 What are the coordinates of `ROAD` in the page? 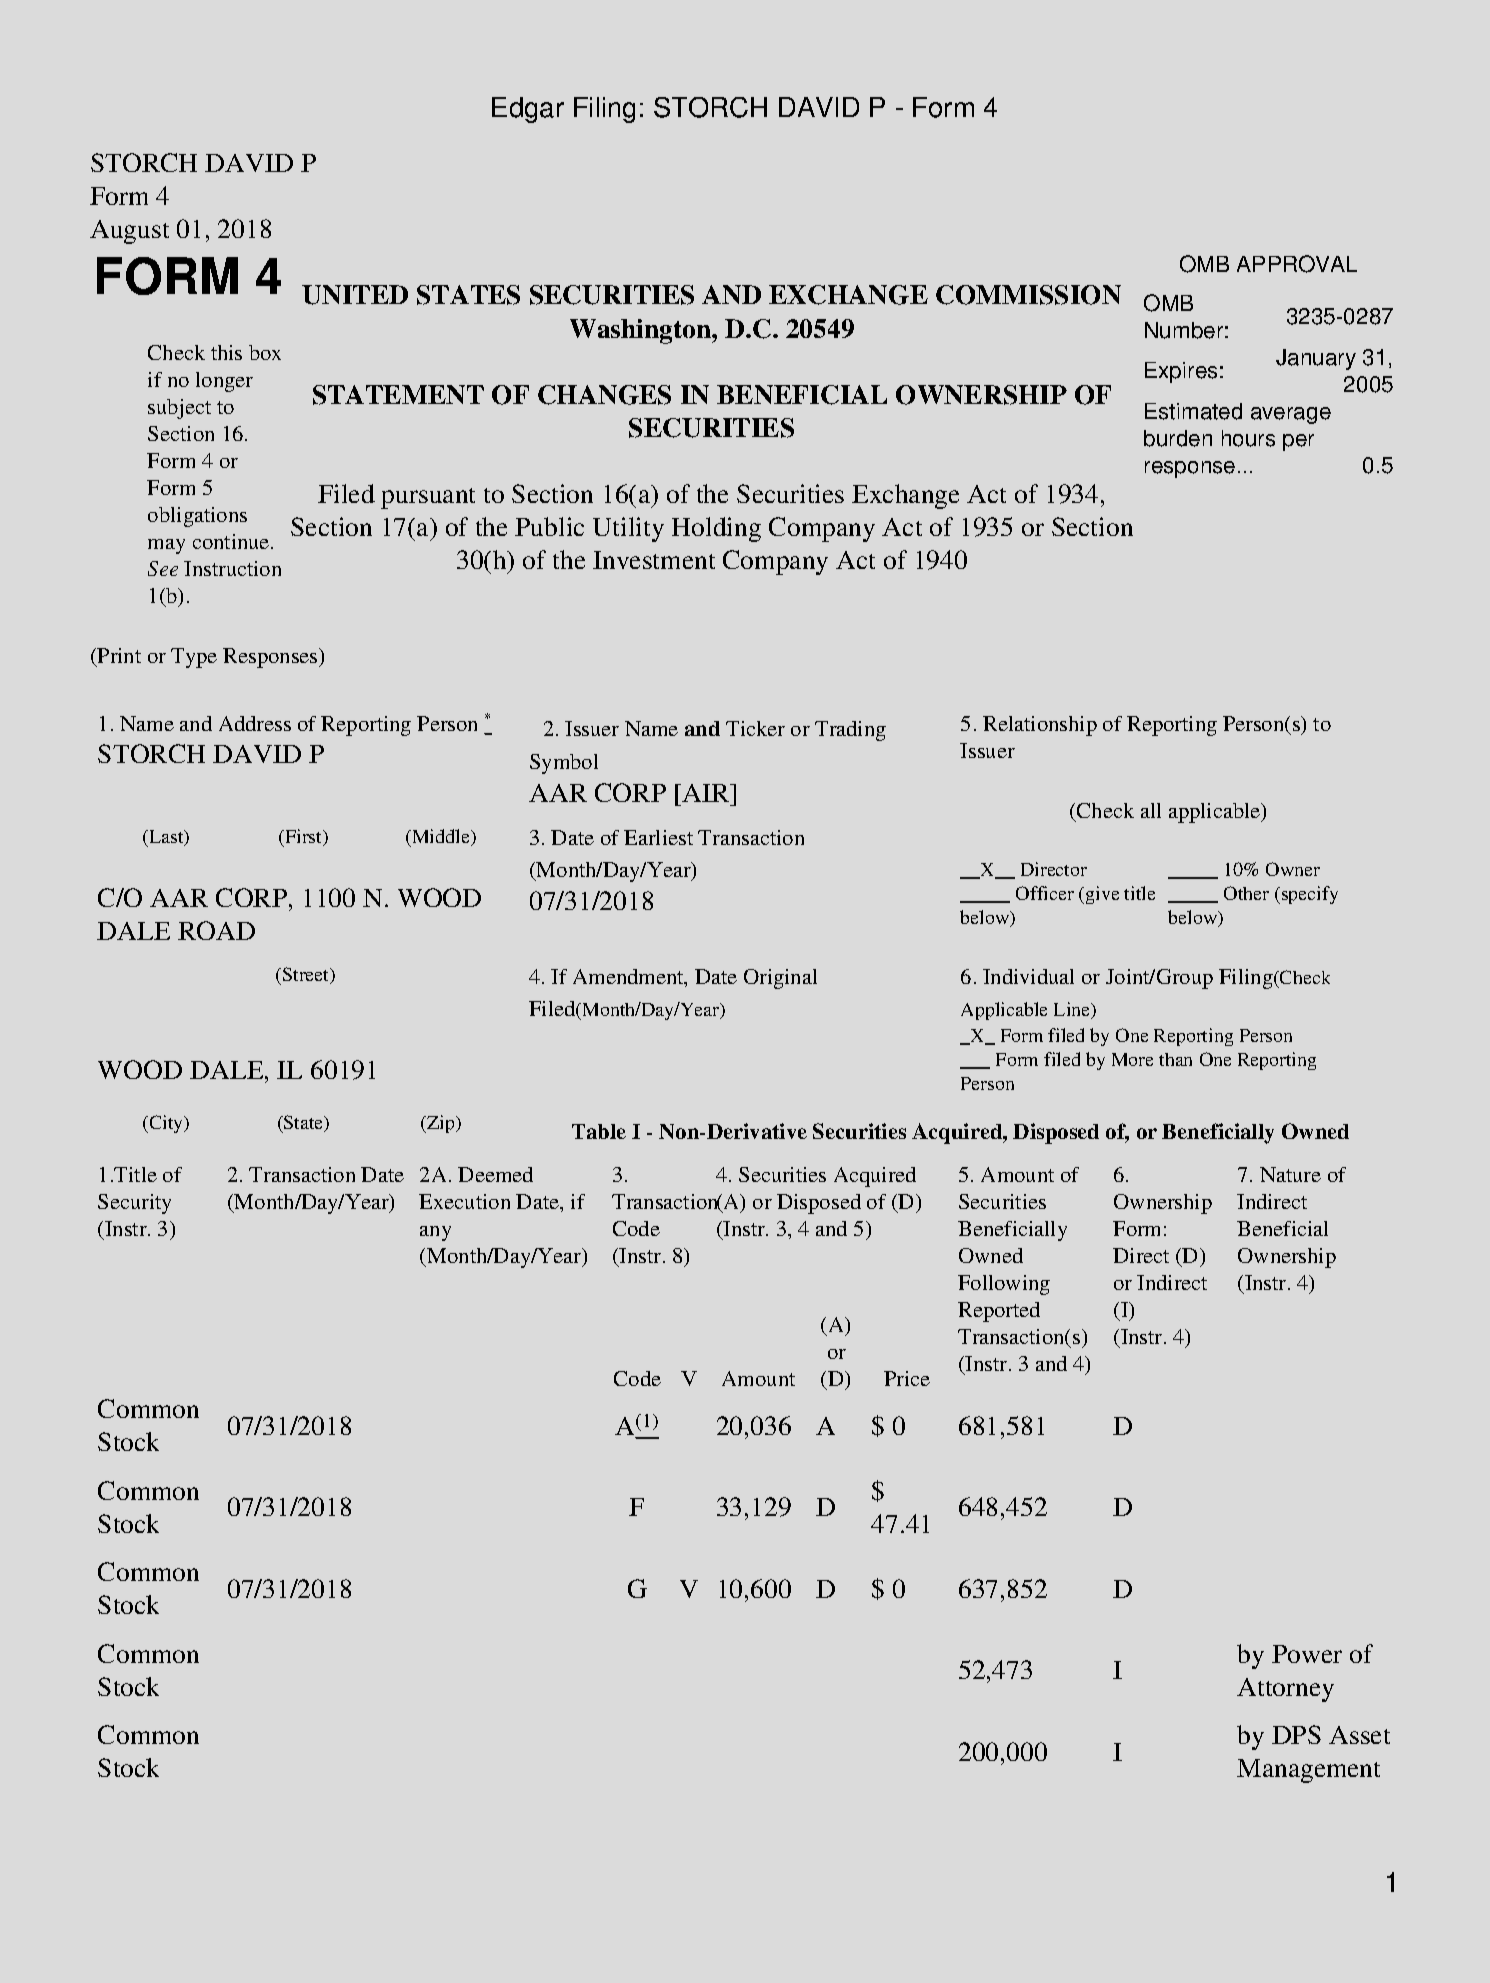 It's located at (216, 930).
